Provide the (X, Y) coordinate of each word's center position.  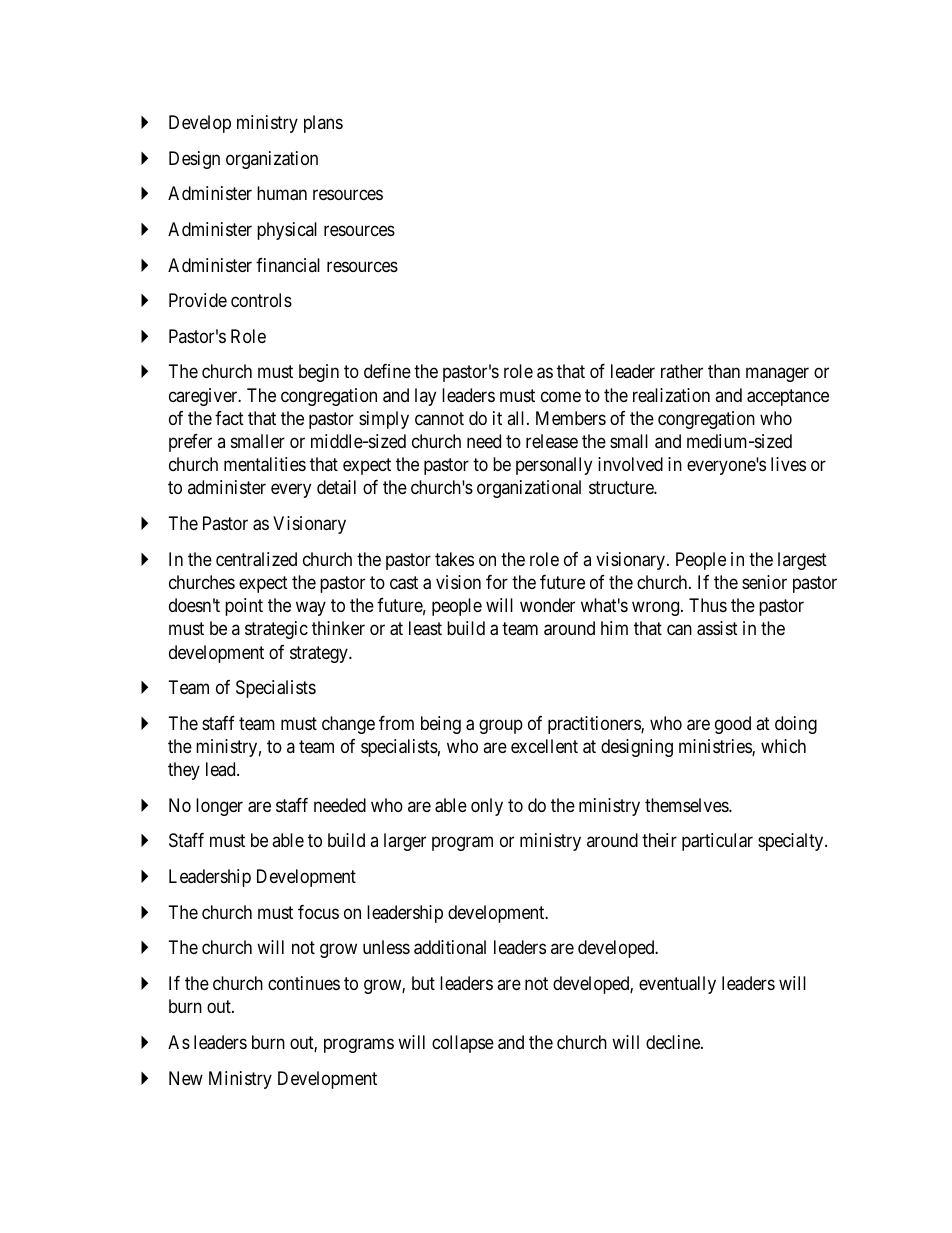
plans (323, 124)
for (497, 582)
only (487, 807)
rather (682, 371)
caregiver (204, 397)
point (244, 607)
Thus (708, 605)
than (724, 371)
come (561, 396)
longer (219, 807)
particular (717, 842)
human (282, 193)
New (186, 1078)
